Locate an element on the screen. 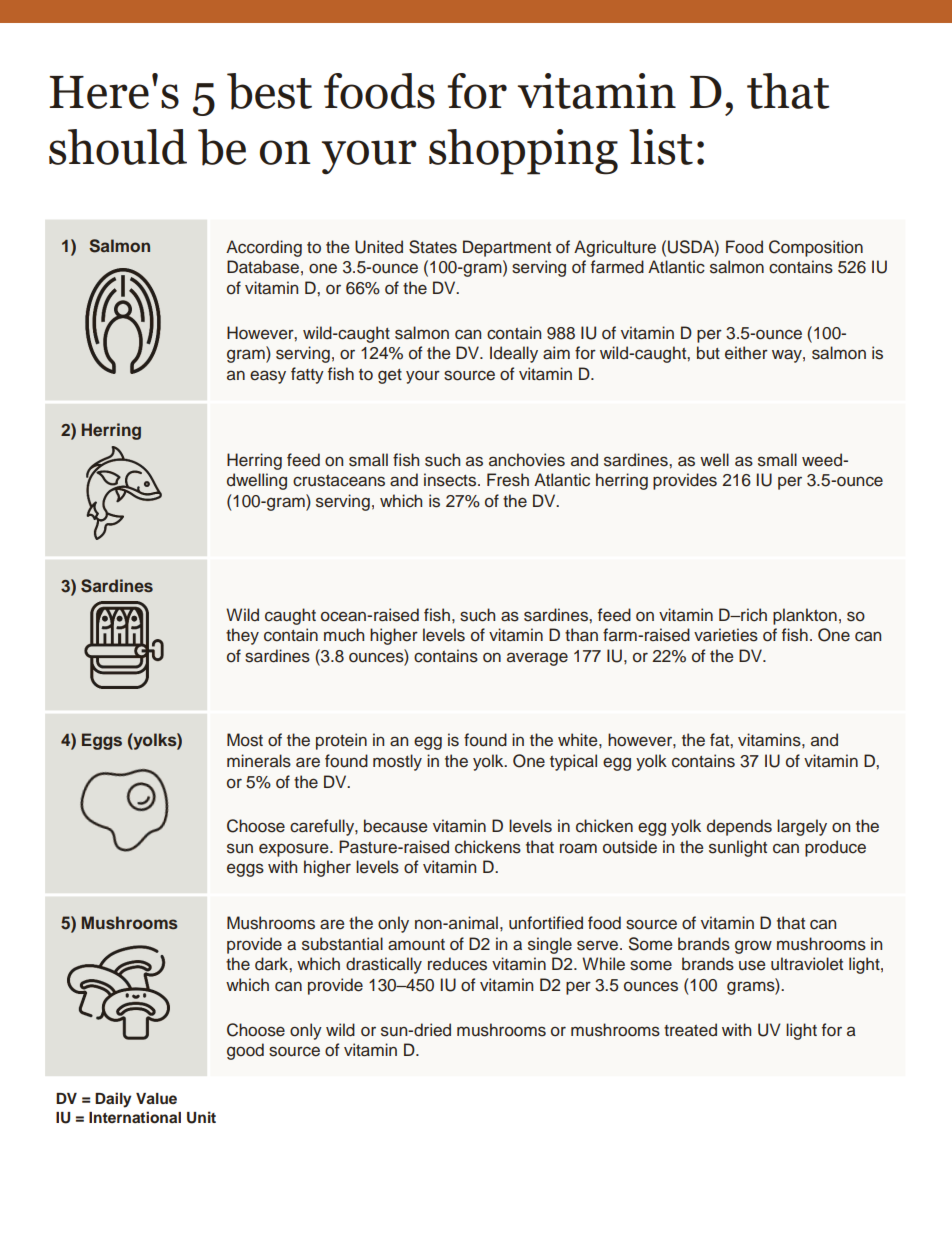 This screenshot has width=952, height=1233. either is located at coordinates (746, 353).
